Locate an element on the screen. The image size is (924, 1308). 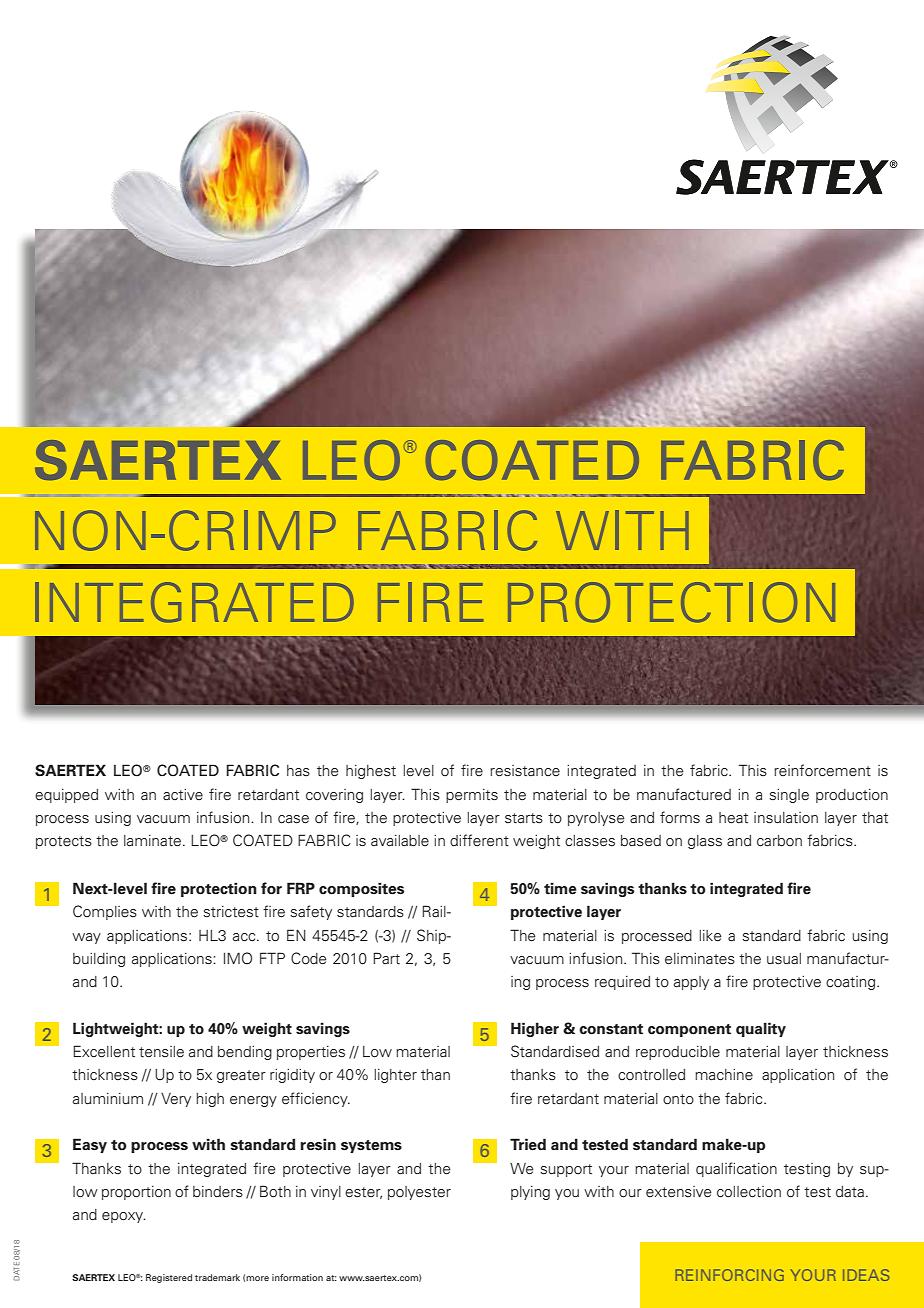
Part is located at coordinates (386, 958).
